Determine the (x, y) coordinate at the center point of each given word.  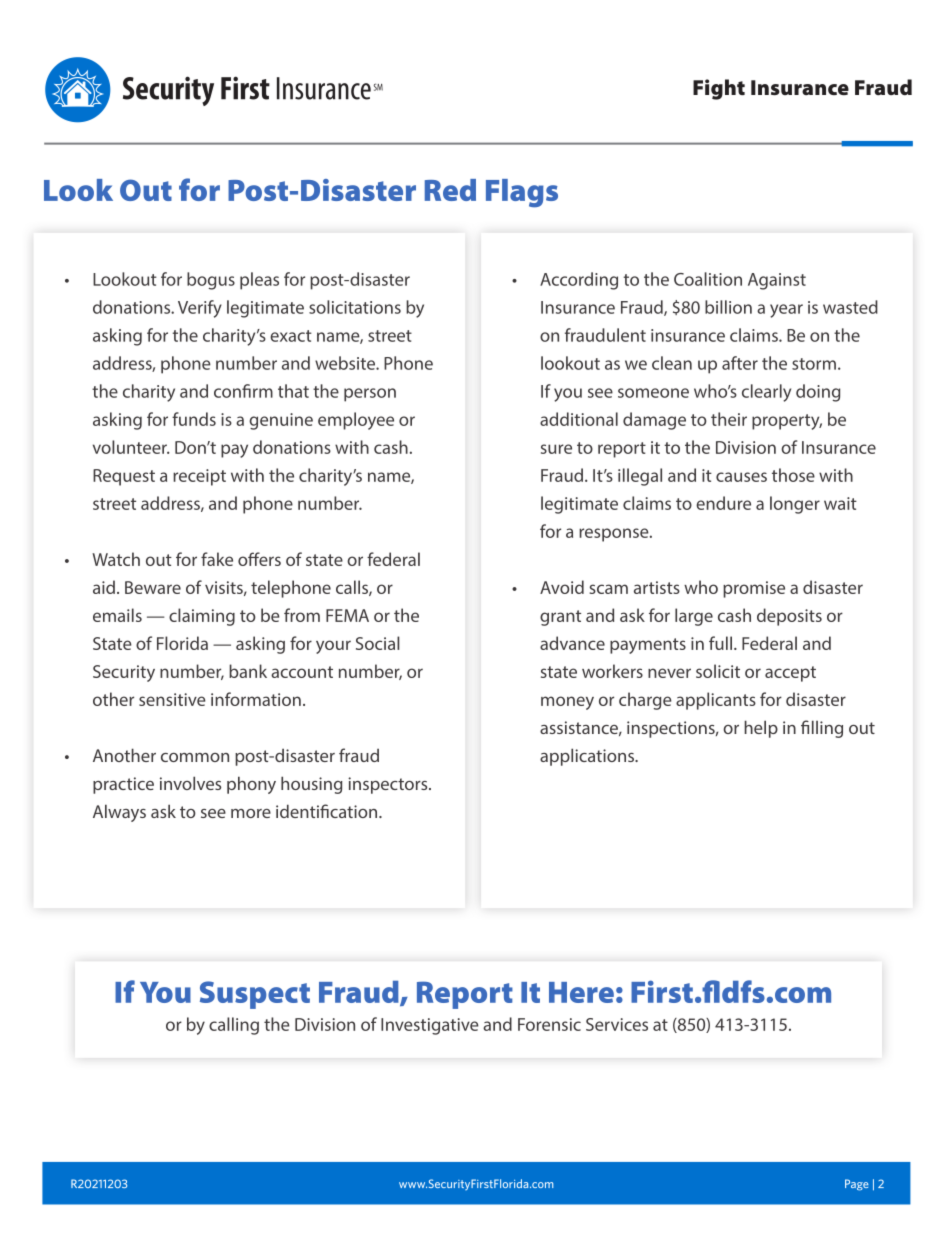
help (761, 729)
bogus (211, 281)
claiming (202, 617)
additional (579, 419)
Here (581, 992)
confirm (243, 391)
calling (234, 1026)
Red (450, 190)
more (251, 813)
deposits (789, 617)
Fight (719, 89)
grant (560, 618)
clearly (766, 393)
